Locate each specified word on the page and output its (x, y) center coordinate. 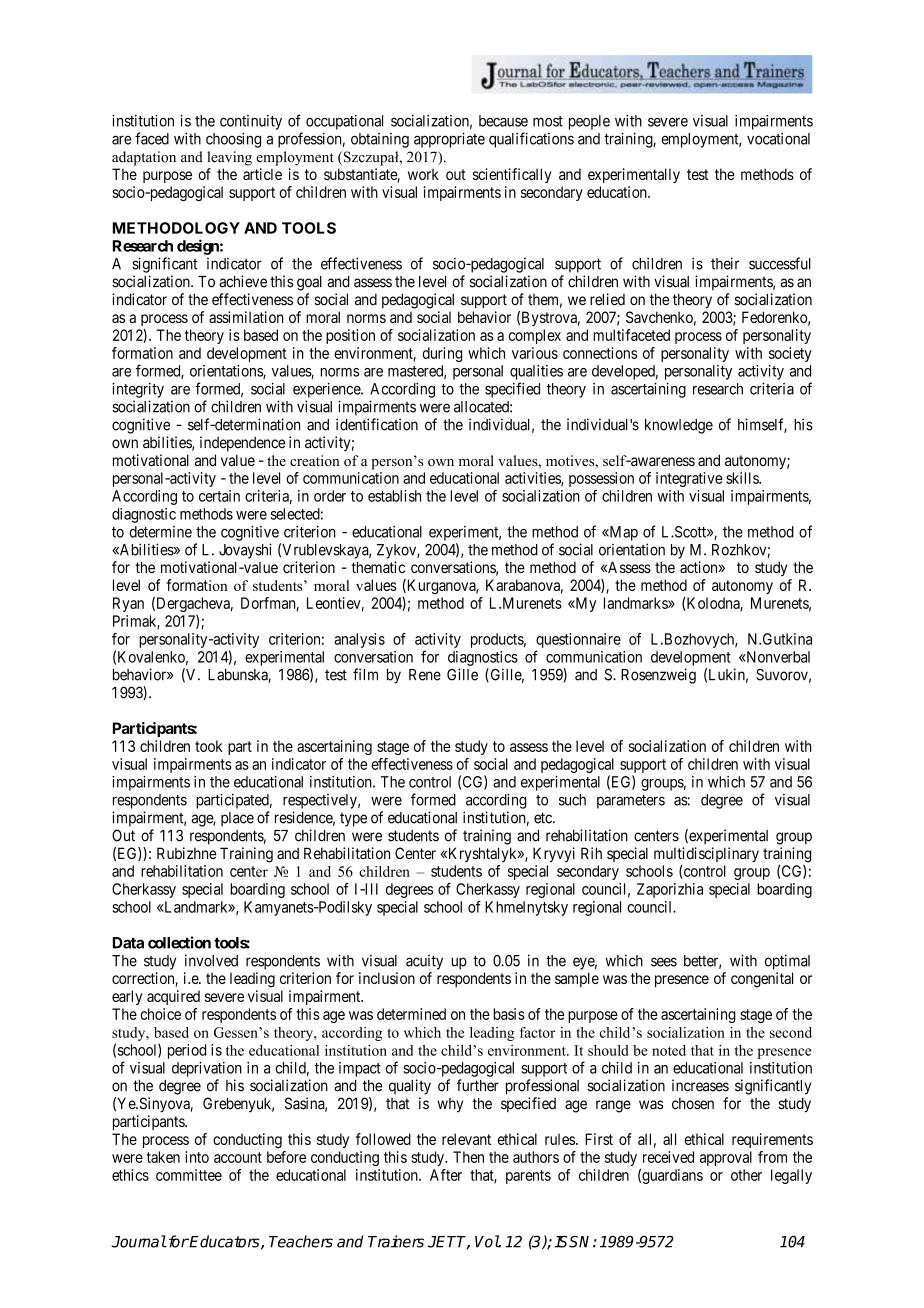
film (365, 674)
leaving (229, 158)
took (209, 746)
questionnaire (578, 640)
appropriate (449, 140)
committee (189, 1175)
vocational (778, 139)
